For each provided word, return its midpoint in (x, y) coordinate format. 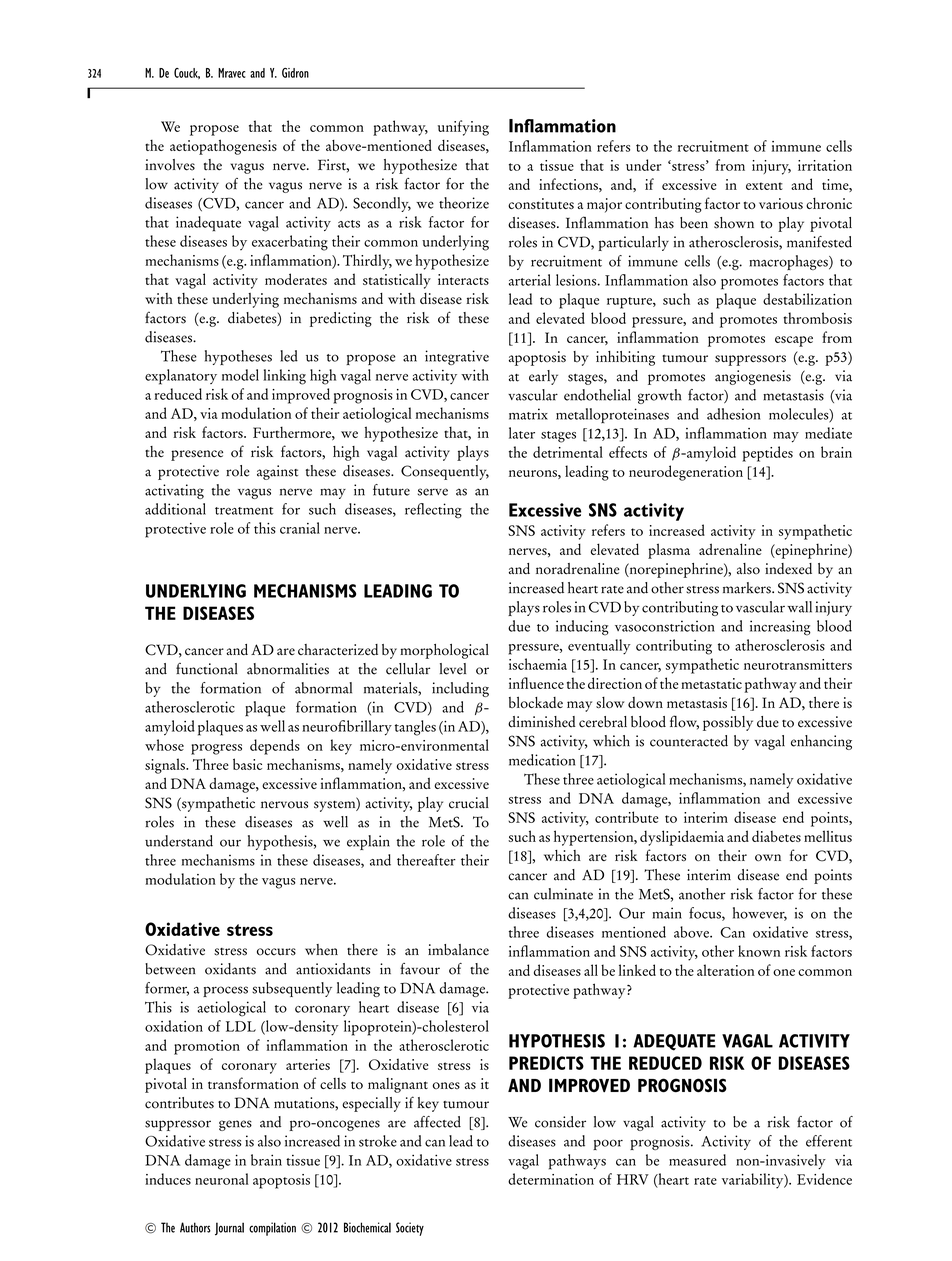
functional (207, 669)
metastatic (711, 683)
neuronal (222, 1179)
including (460, 689)
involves (170, 165)
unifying (463, 128)
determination (551, 1179)
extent (764, 186)
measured (697, 1160)
